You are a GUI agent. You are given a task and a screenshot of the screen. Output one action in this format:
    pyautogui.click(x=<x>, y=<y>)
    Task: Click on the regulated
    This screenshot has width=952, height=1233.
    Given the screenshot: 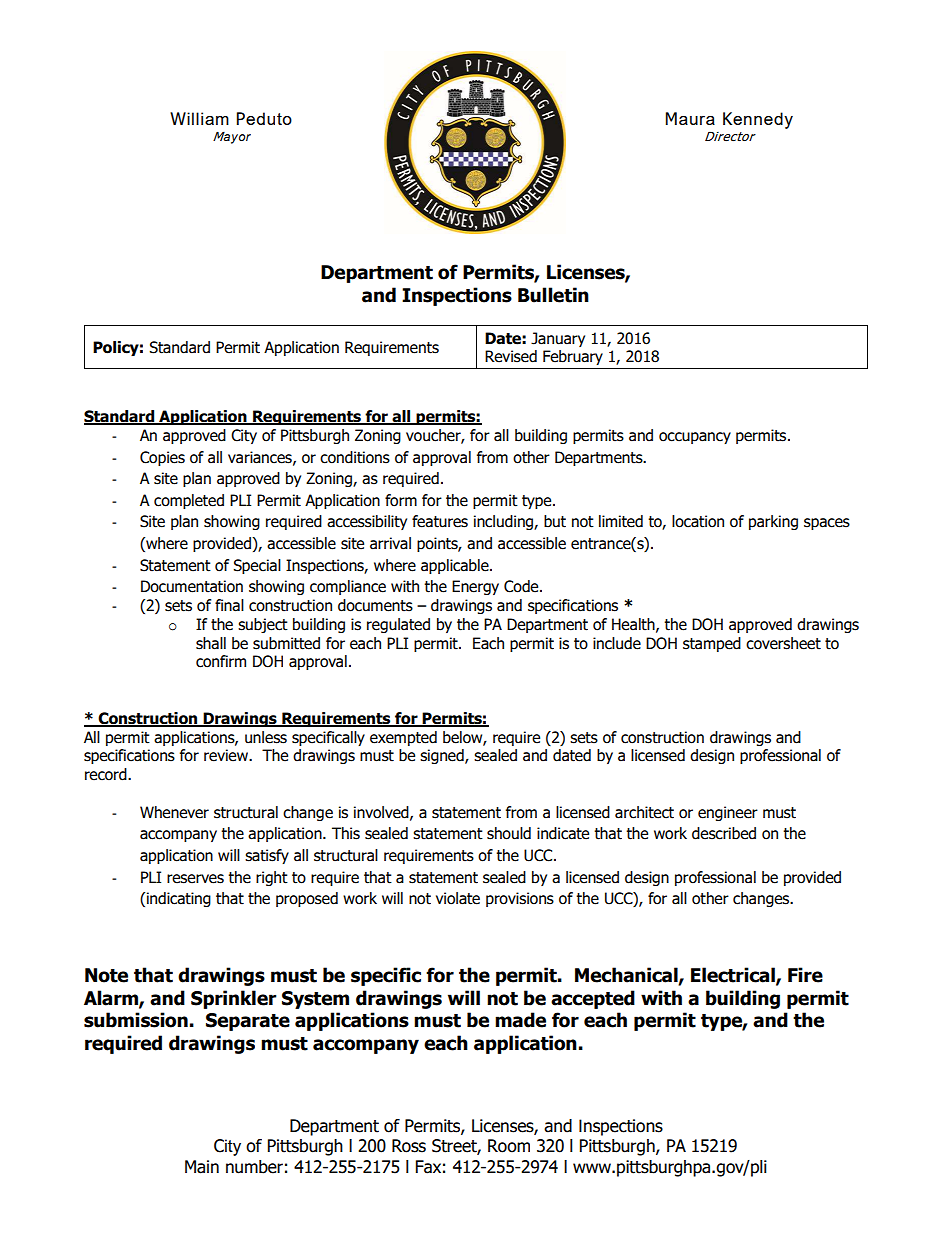 What is the action you would take?
    pyautogui.click(x=398, y=625)
